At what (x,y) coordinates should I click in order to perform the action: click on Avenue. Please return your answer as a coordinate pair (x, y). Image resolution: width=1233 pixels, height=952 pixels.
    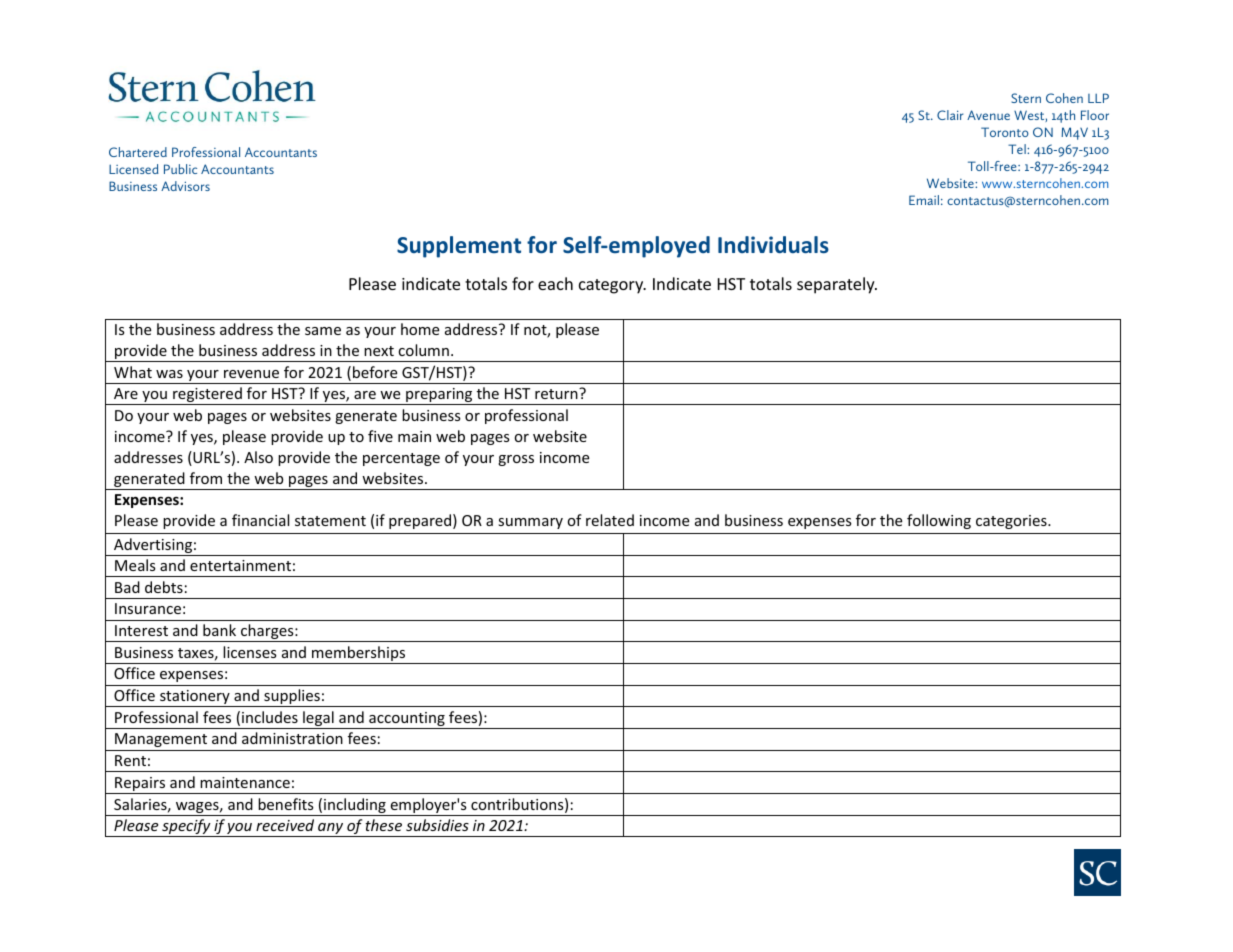
    Looking at the image, I should click on (988, 115).
